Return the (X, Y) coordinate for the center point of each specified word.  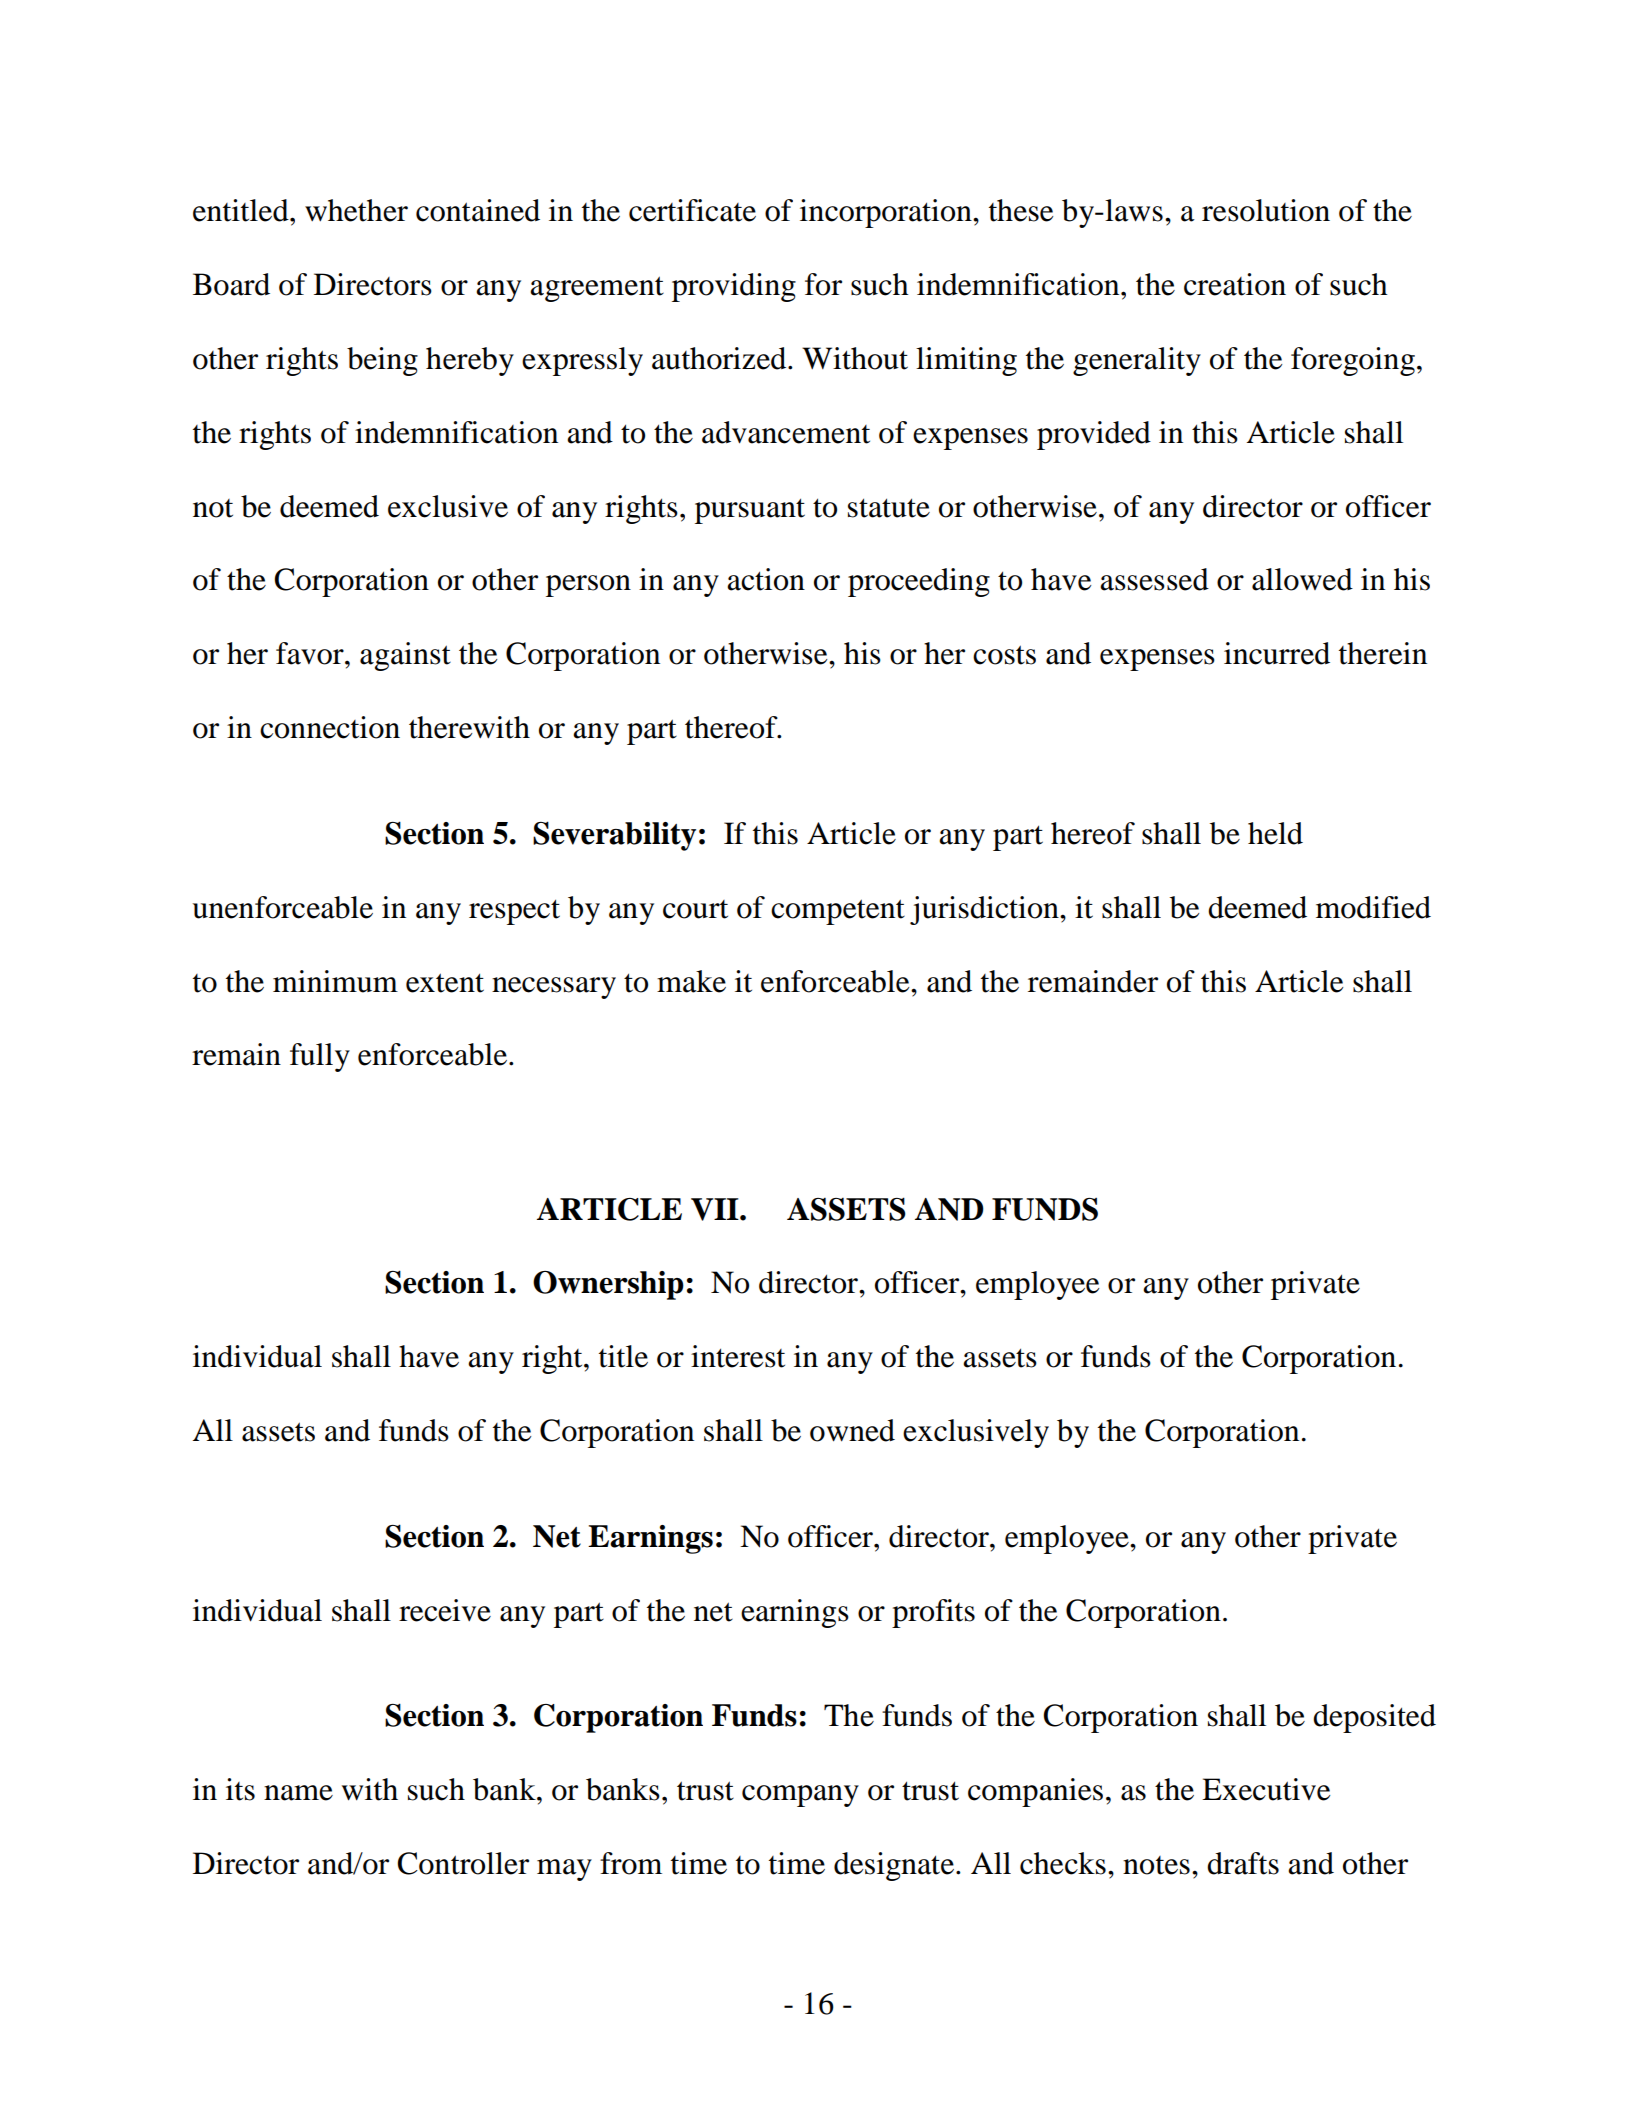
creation (1235, 284)
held (1275, 833)
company (800, 1796)
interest (738, 1356)
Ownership (608, 1285)
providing (734, 287)
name (298, 1793)
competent (838, 912)
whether (356, 210)
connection (330, 727)
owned (852, 1430)
